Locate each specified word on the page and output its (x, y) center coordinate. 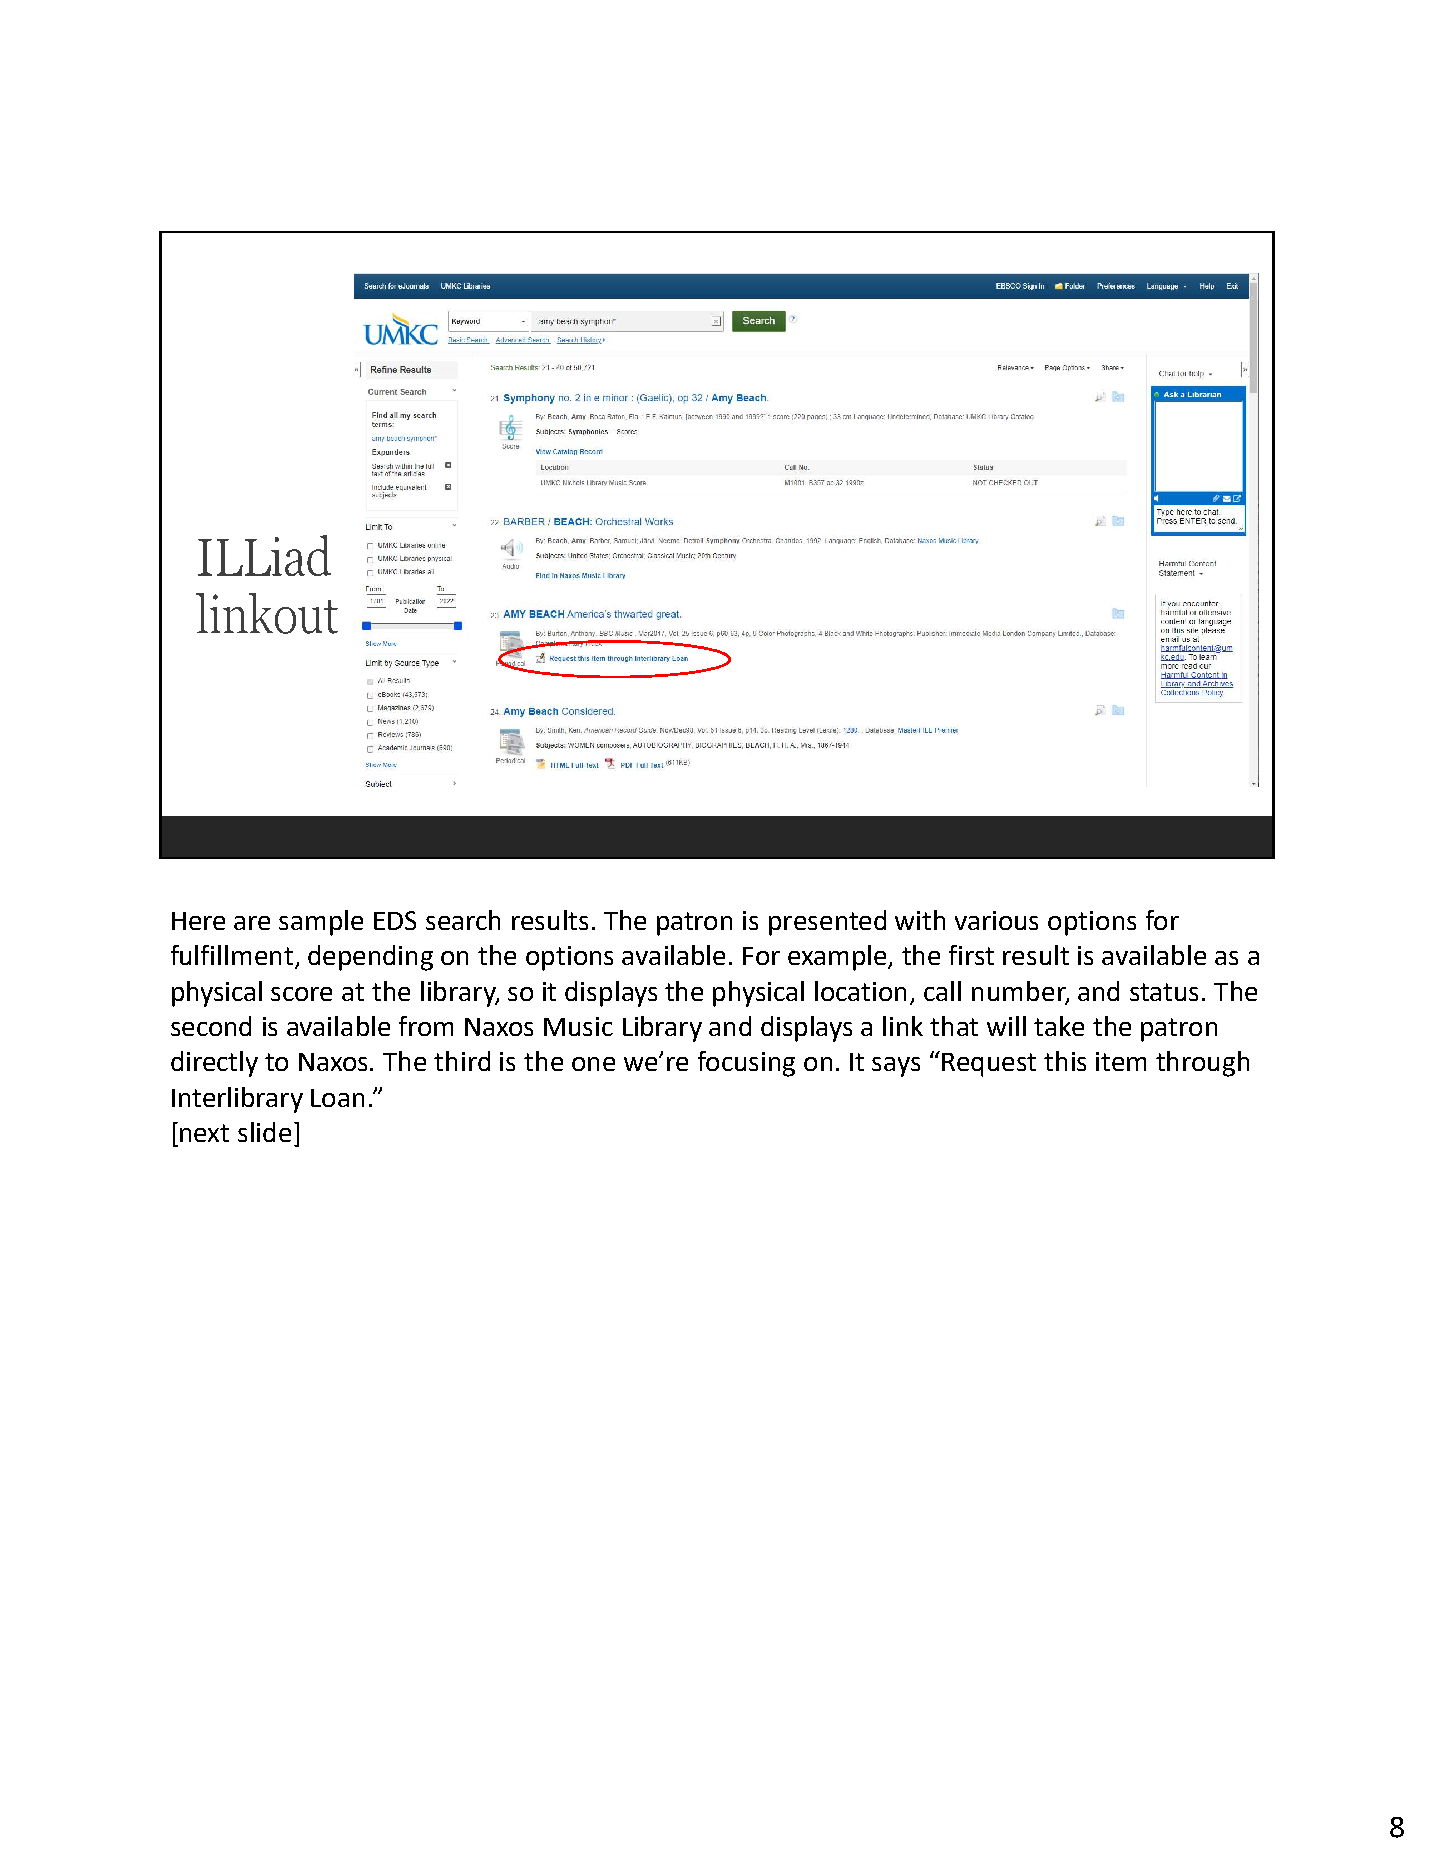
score (301, 994)
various (996, 920)
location (860, 991)
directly (214, 1064)
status (1164, 992)
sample (321, 923)
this (1065, 1061)
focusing (746, 1064)
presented (827, 923)
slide (264, 1132)
